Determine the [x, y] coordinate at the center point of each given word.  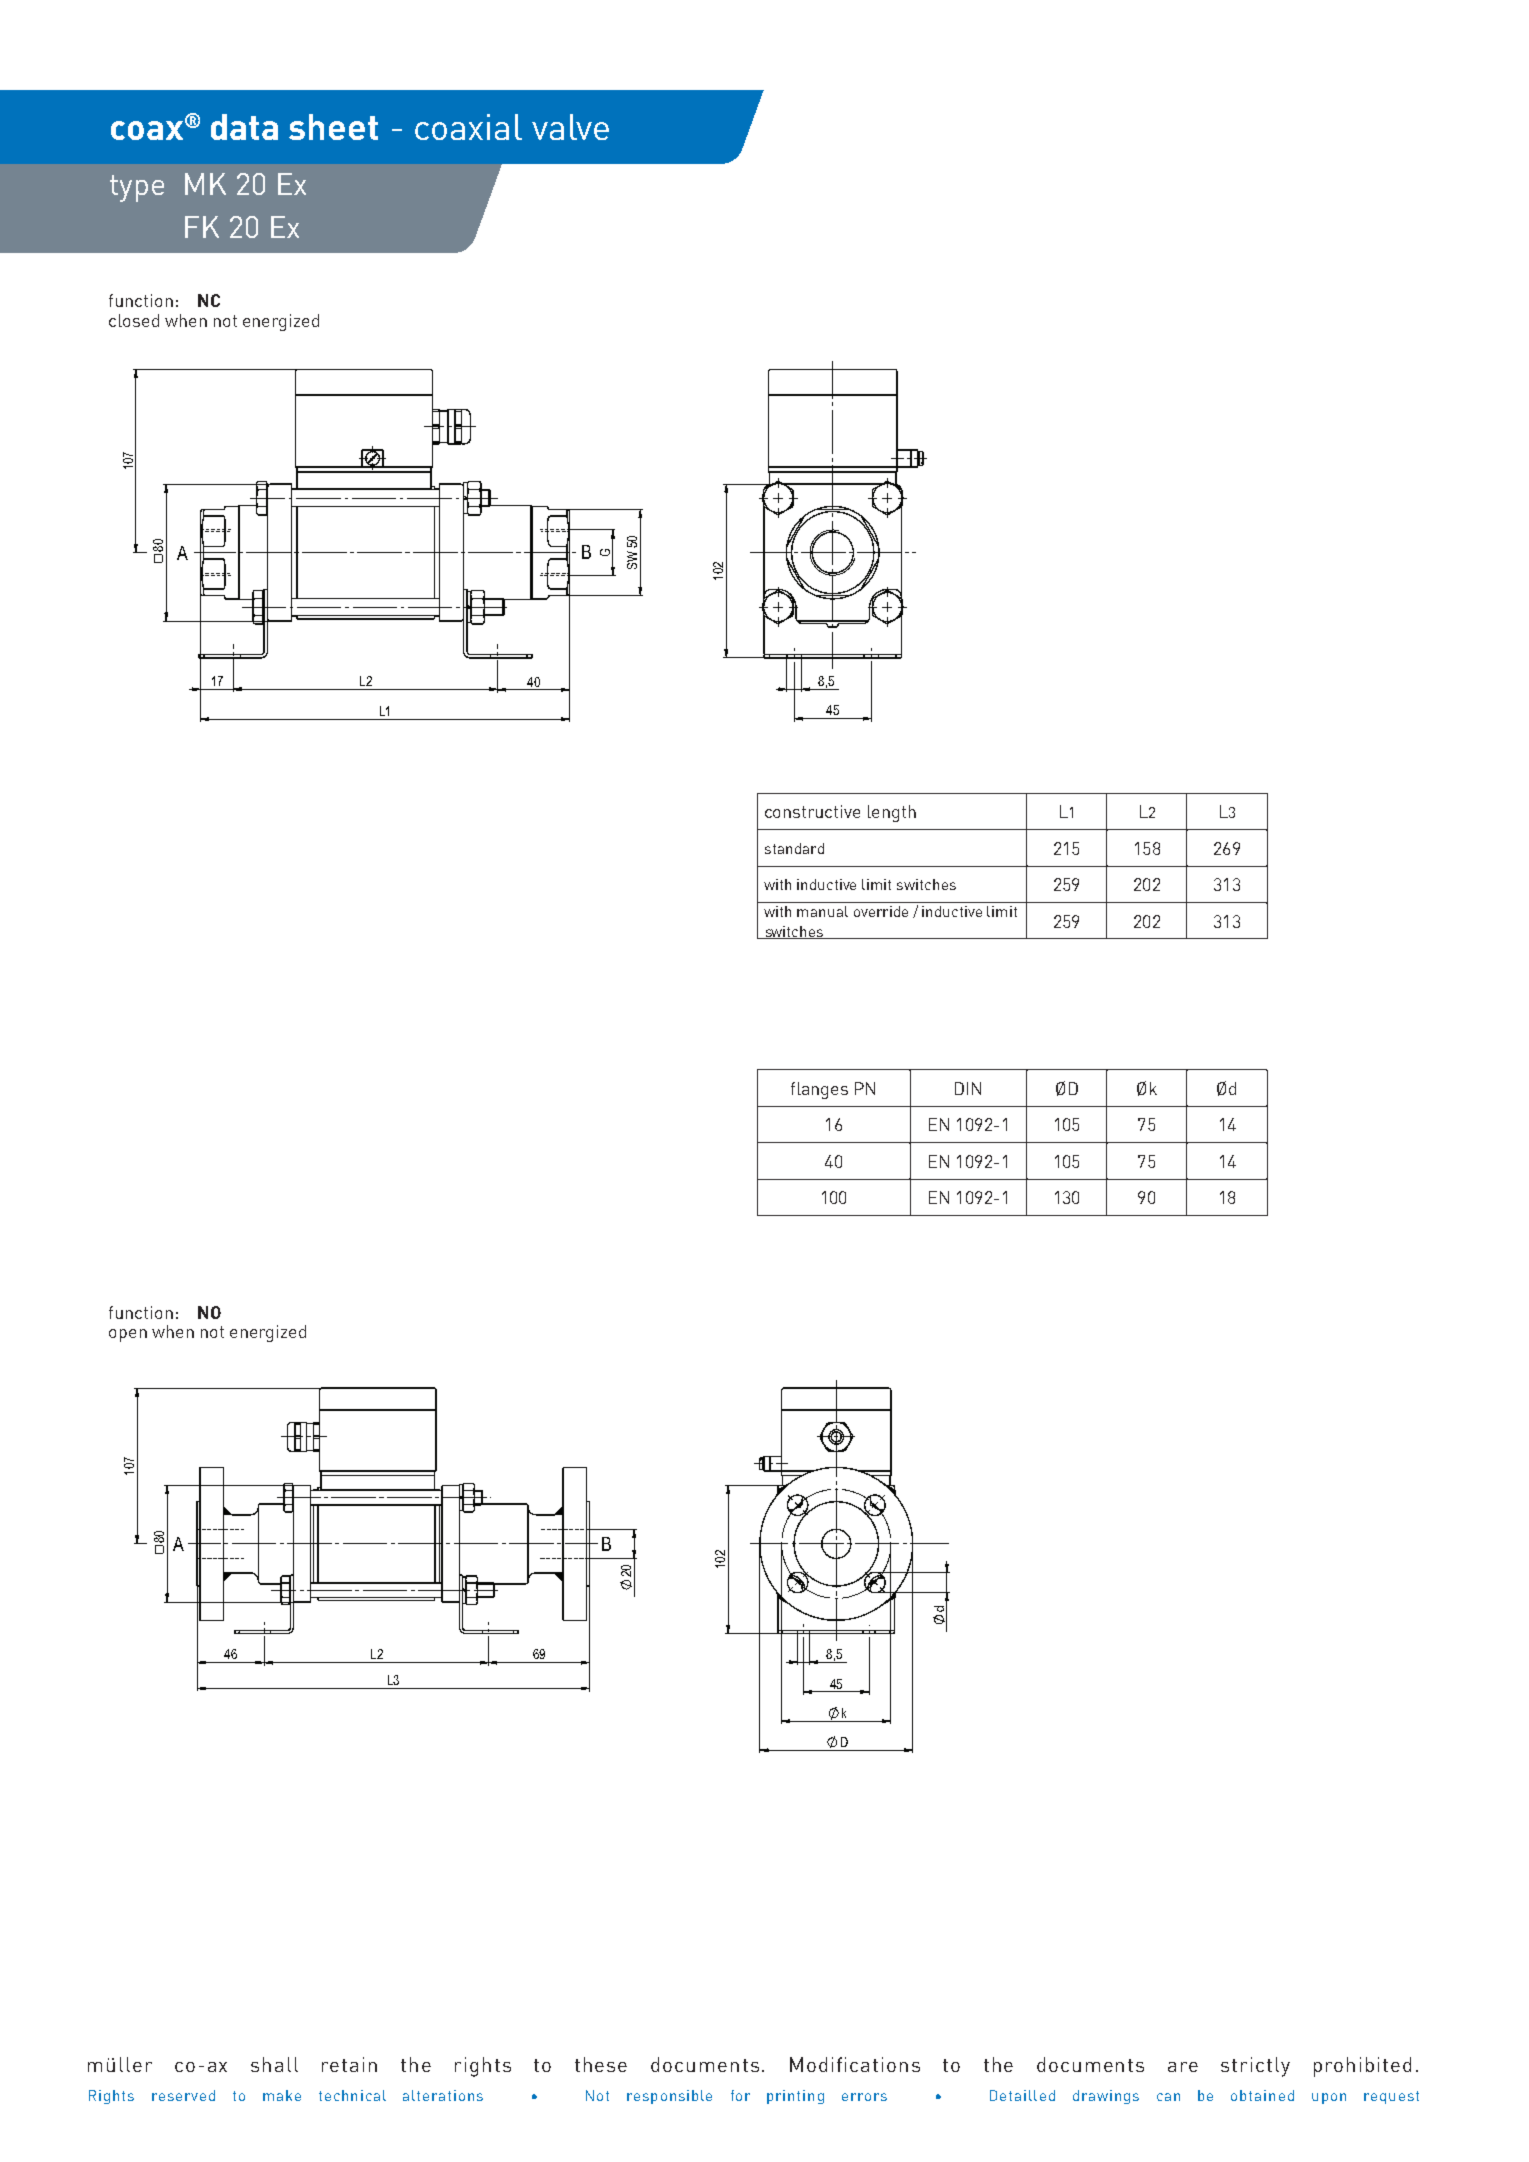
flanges [819, 1090]
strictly [1255, 2067]
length [892, 813]
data [244, 127]
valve [570, 127]
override [881, 911]
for [740, 2095]
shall [274, 2064]
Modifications [855, 2064]
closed [134, 320]
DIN [968, 1088]
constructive [812, 811]
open [128, 1335]
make [282, 2095]
